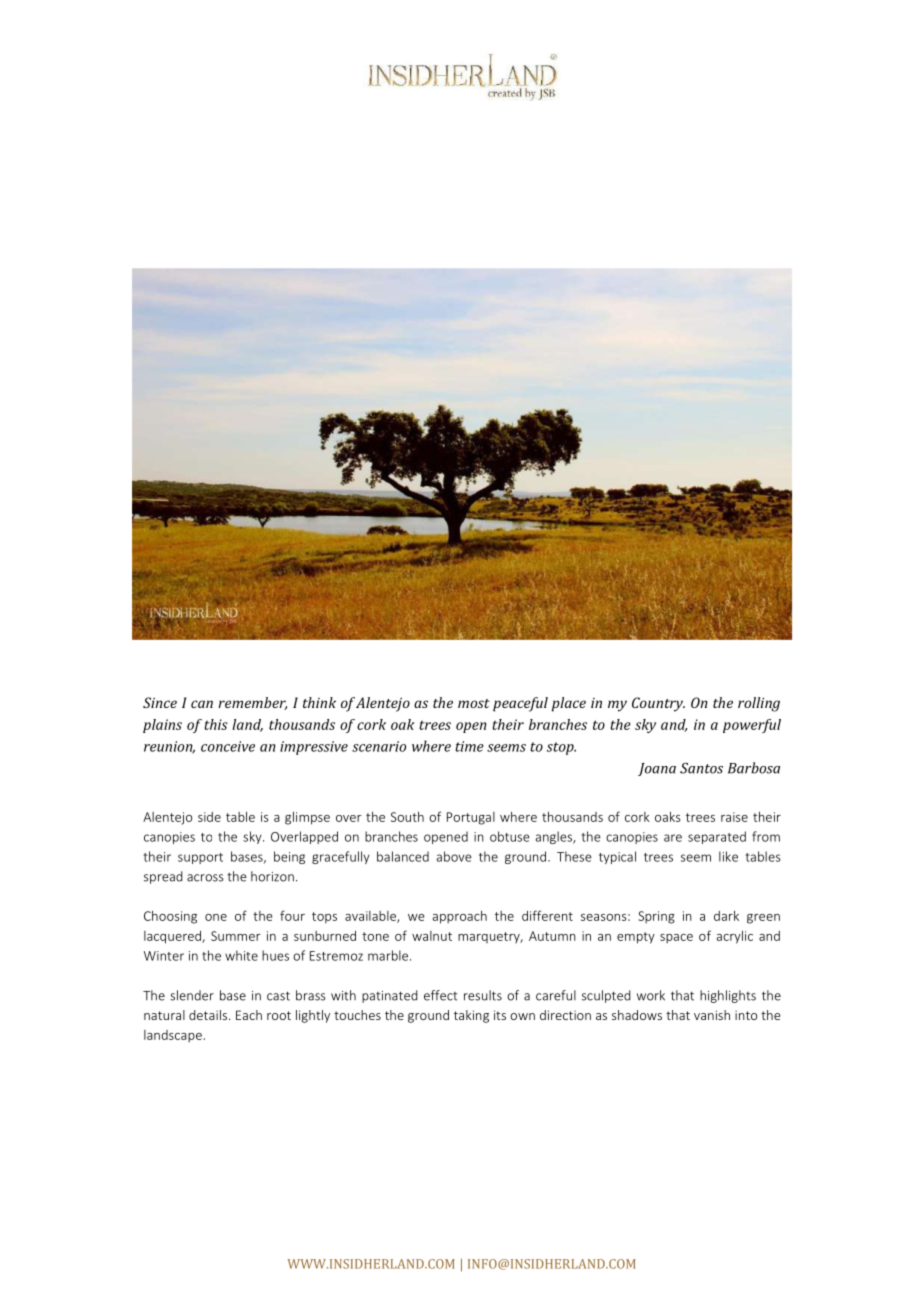 Image resolution: width=924 pixels, height=1308 pixels. I want to click on most, so click(474, 703).
